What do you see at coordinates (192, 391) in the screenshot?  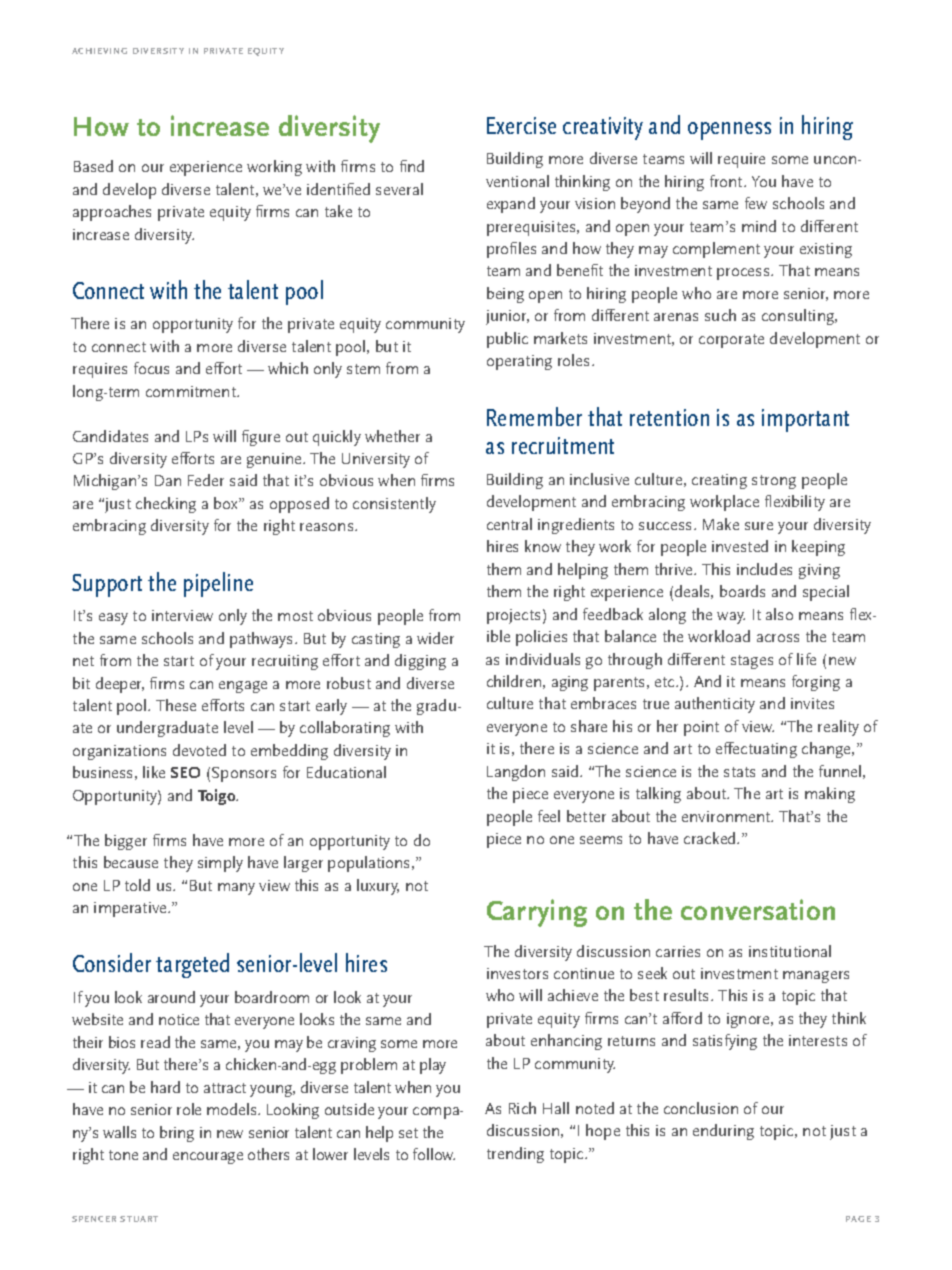 I see `commitment` at bounding box center [192, 391].
